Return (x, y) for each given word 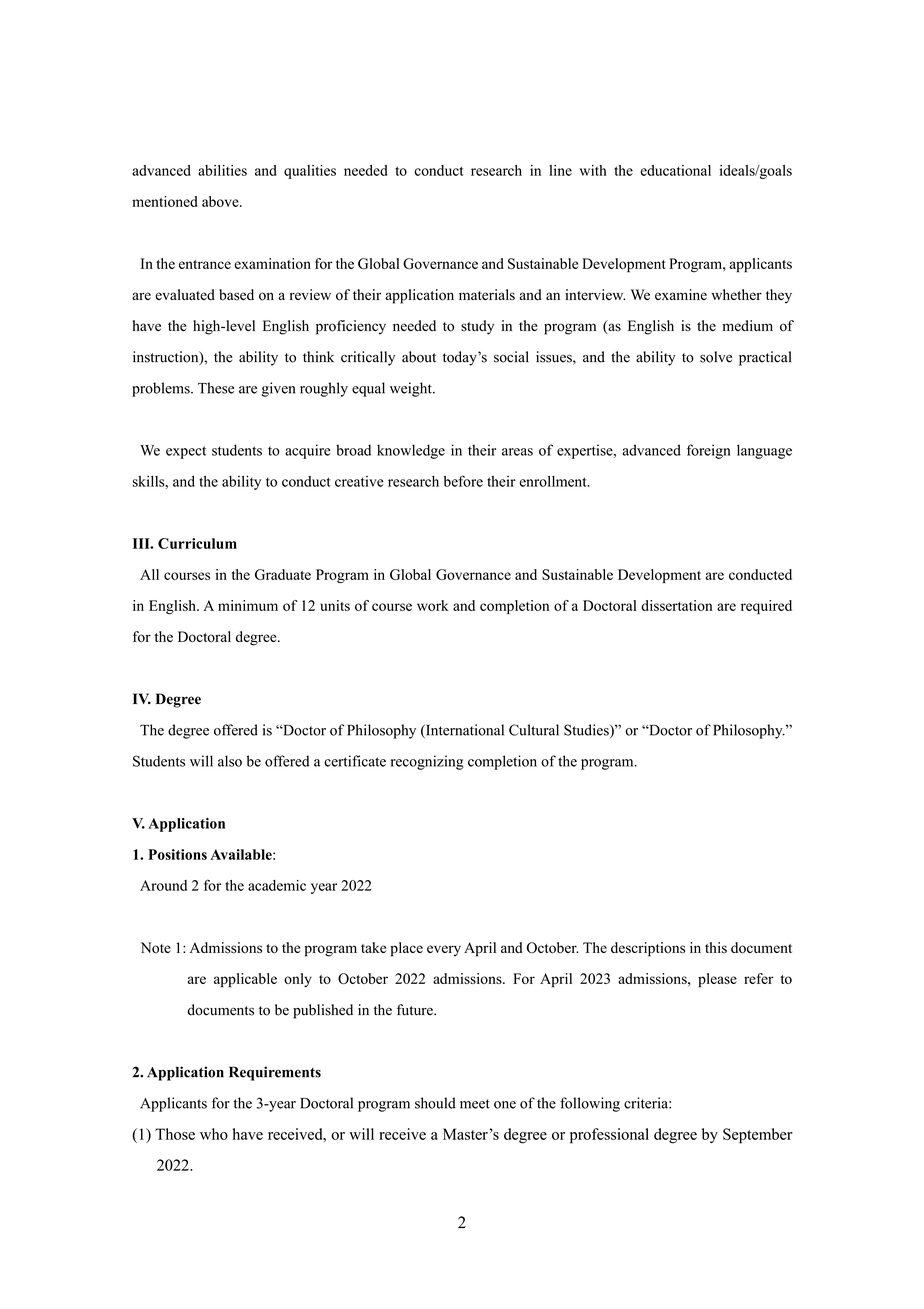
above (221, 201)
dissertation (677, 605)
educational (675, 170)
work (433, 605)
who (214, 1134)
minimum (248, 605)
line (560, 170)
